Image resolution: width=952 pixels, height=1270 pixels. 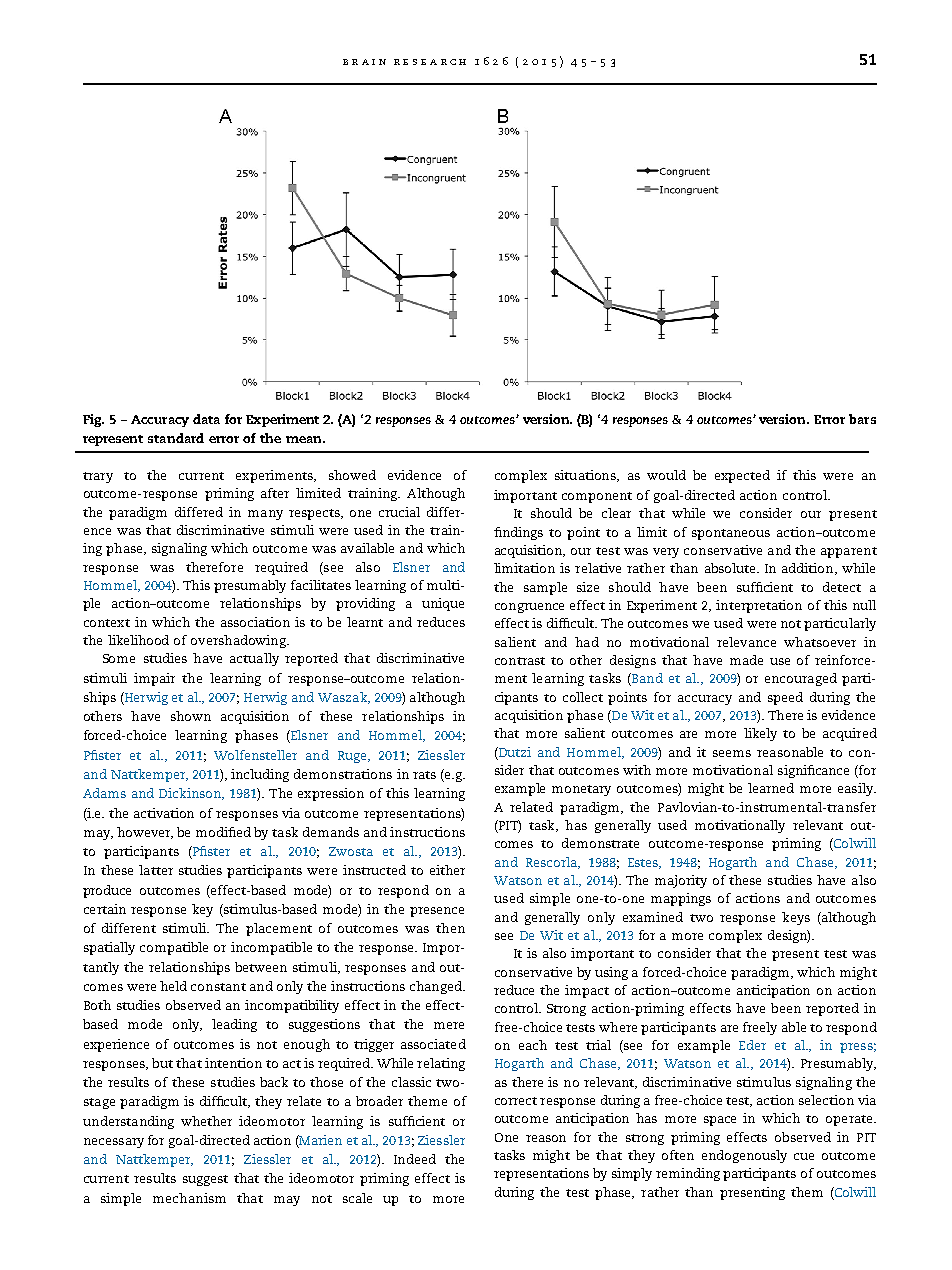 I want to click on brain, so click(x=364, y=62).
